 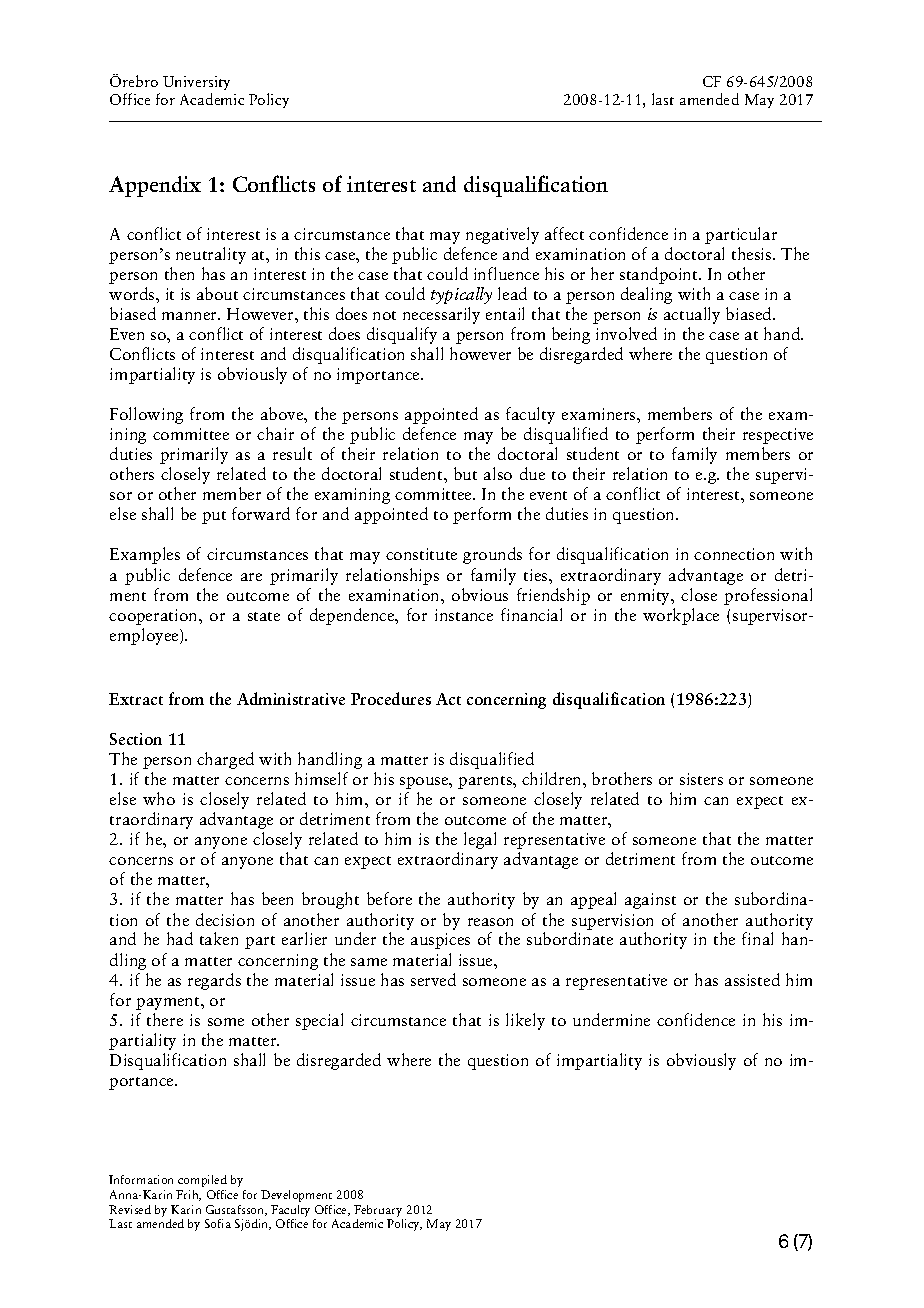 What do you see at coordinates (502, 235) in the document?
I see `negatively` at bounding box center [502, 235].
